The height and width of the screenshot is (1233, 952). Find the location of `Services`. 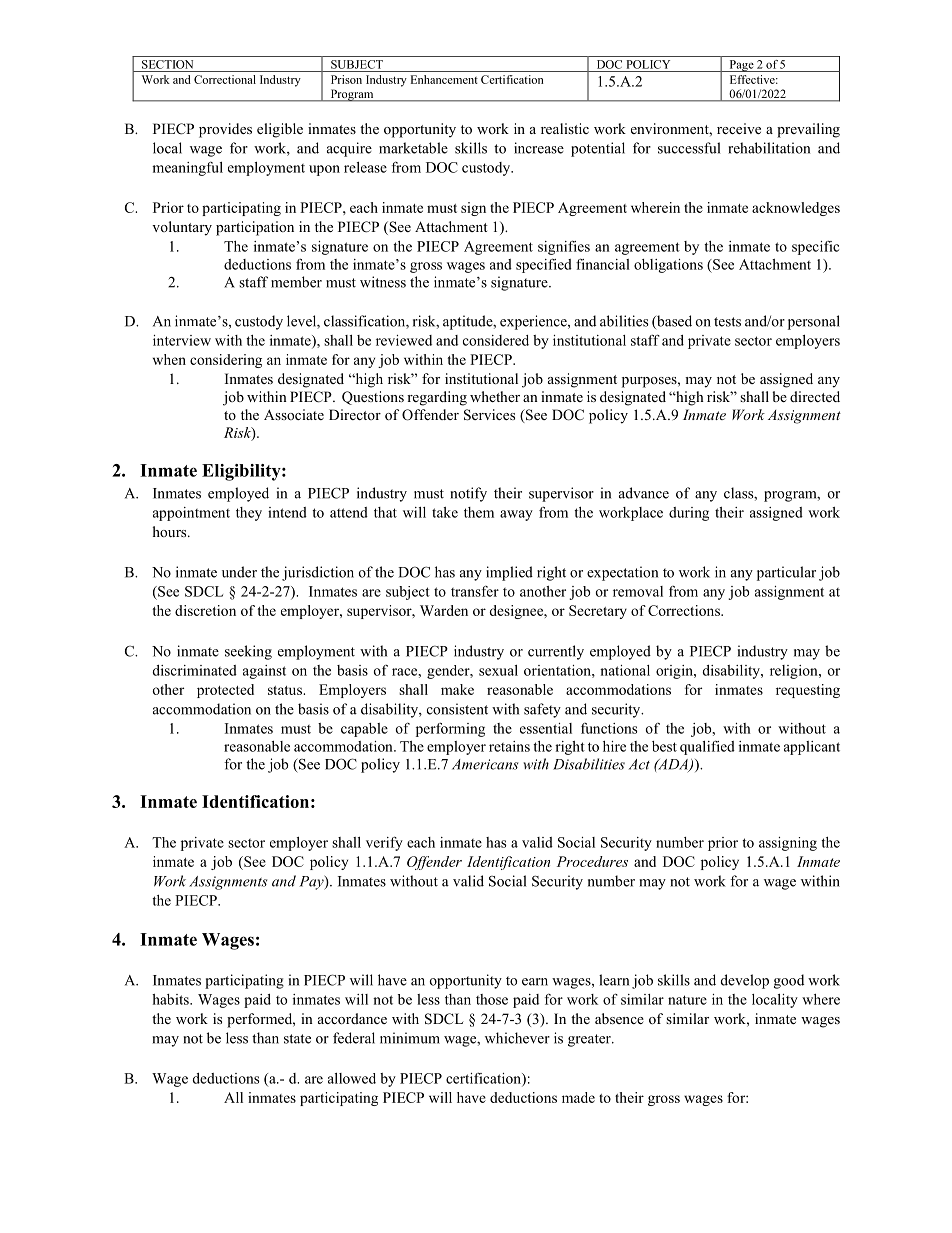

Services is located at coordinates (489, 415).
